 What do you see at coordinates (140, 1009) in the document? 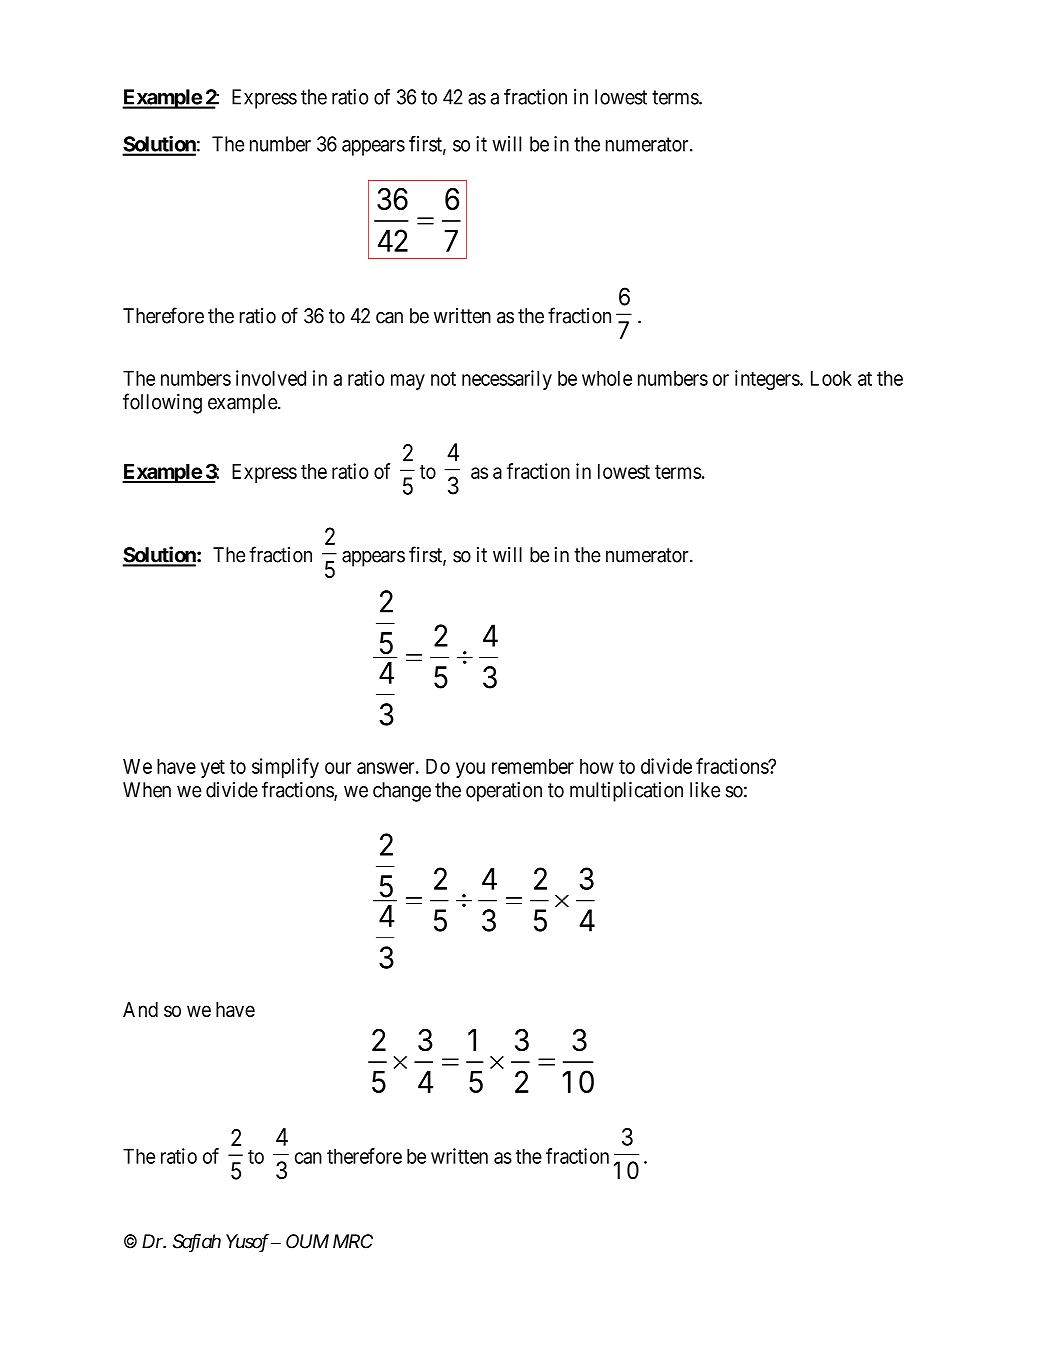
I see `And` at bounding box center [140, 1009].
